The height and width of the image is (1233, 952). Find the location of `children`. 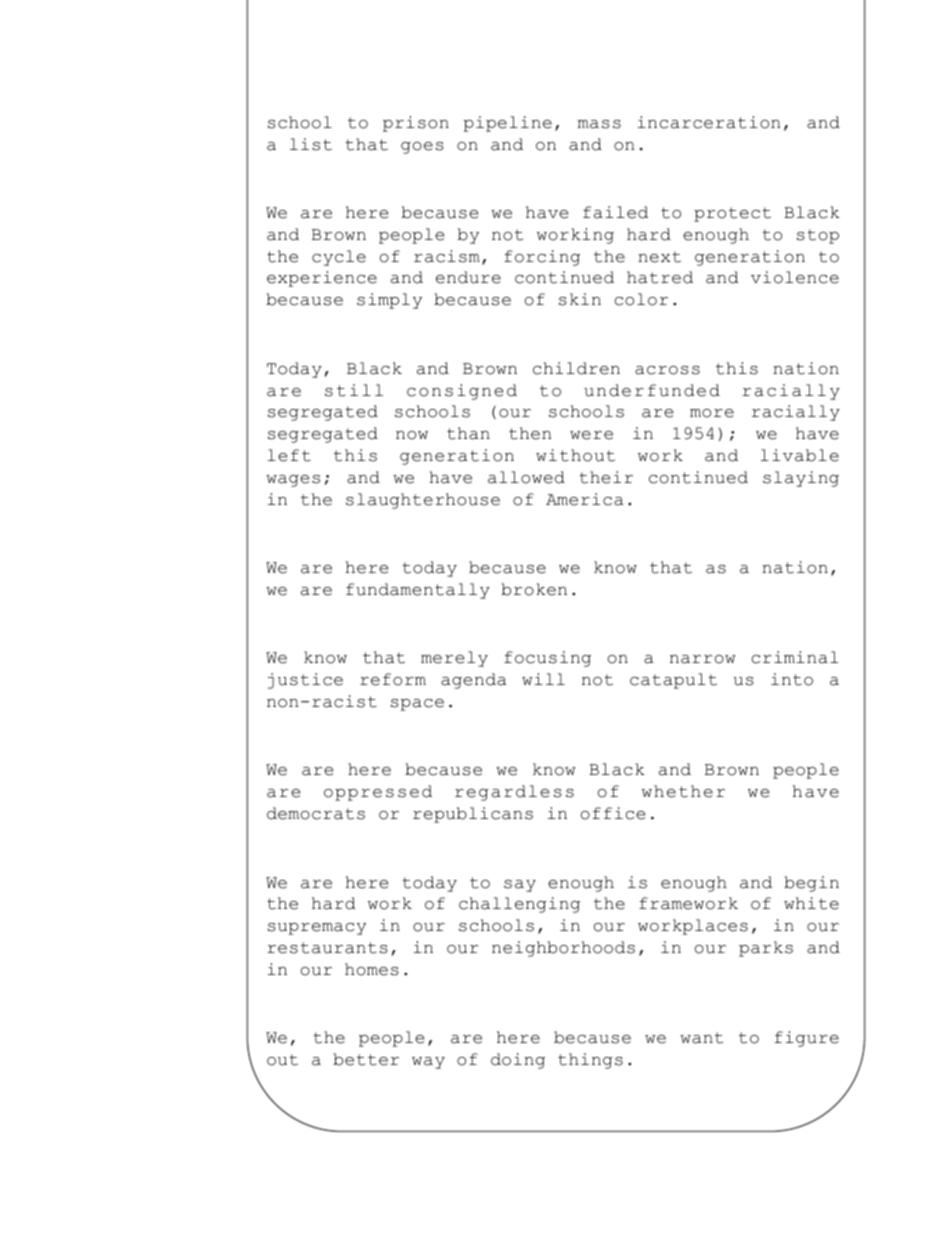

children is located at coordinates (576, 368).
